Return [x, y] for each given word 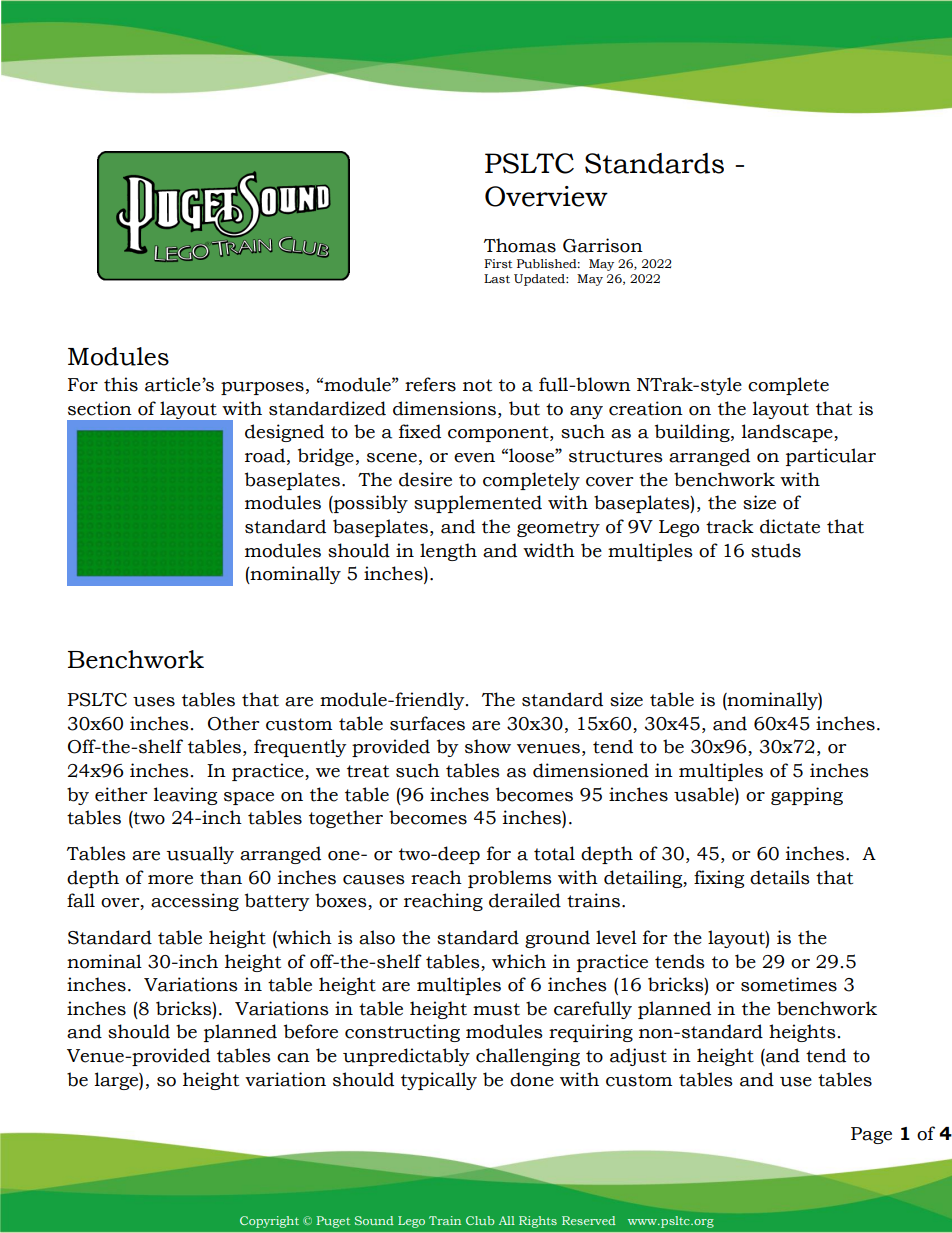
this [121, 384]
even [474, 458]
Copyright [269, 1222]
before [311, 1031]
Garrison [603, 245]
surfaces [427, 723]
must [496, 1009]
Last [497, 278]
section [100, 408]
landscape [788, 433]
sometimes [789, 984]
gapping [807, 796]
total [554, 853]
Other [233, 723]
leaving [185, 796]
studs [776, 550]
